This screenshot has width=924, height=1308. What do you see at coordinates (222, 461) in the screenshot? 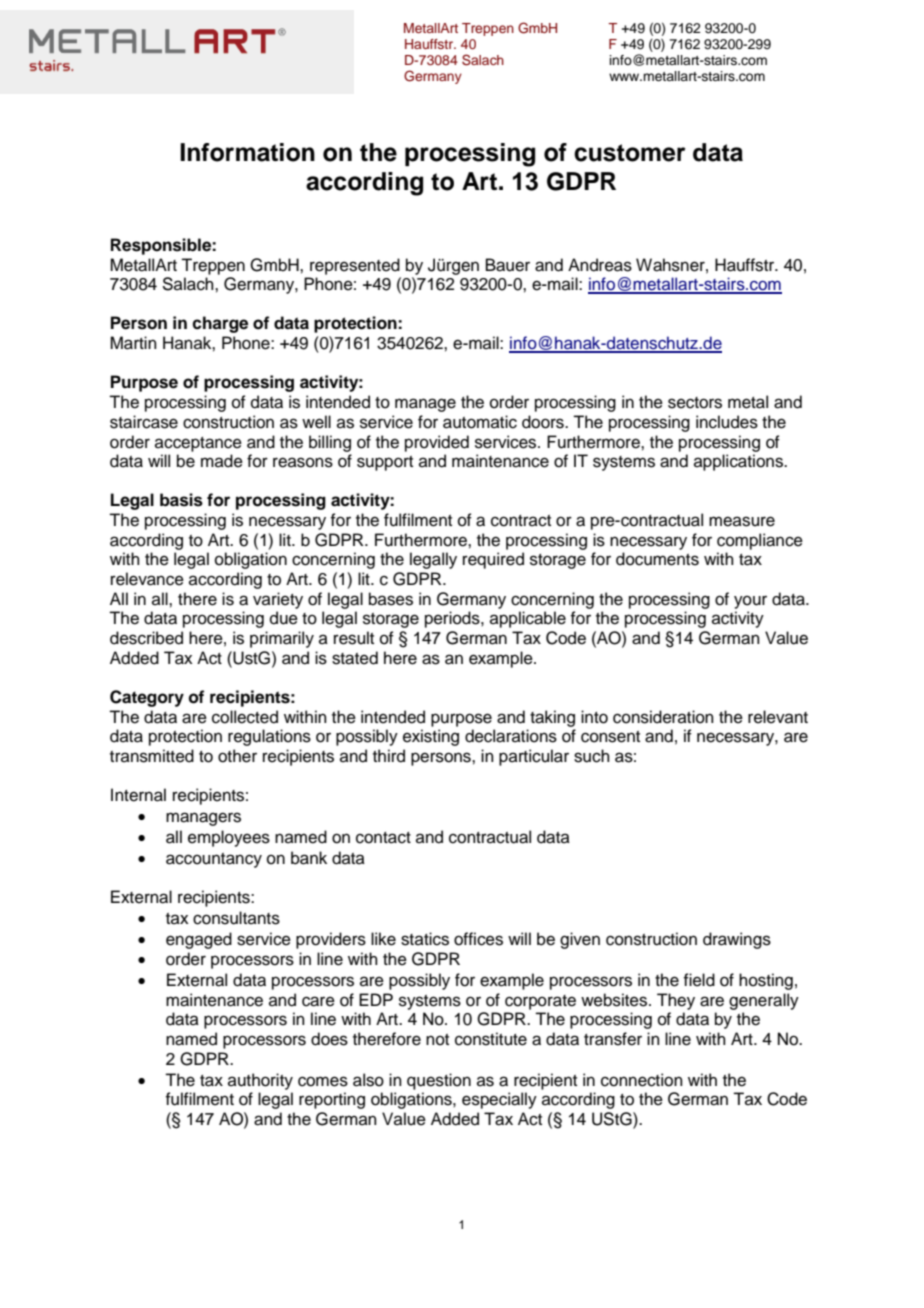
I see `made` at bounding box center [222, 461].
